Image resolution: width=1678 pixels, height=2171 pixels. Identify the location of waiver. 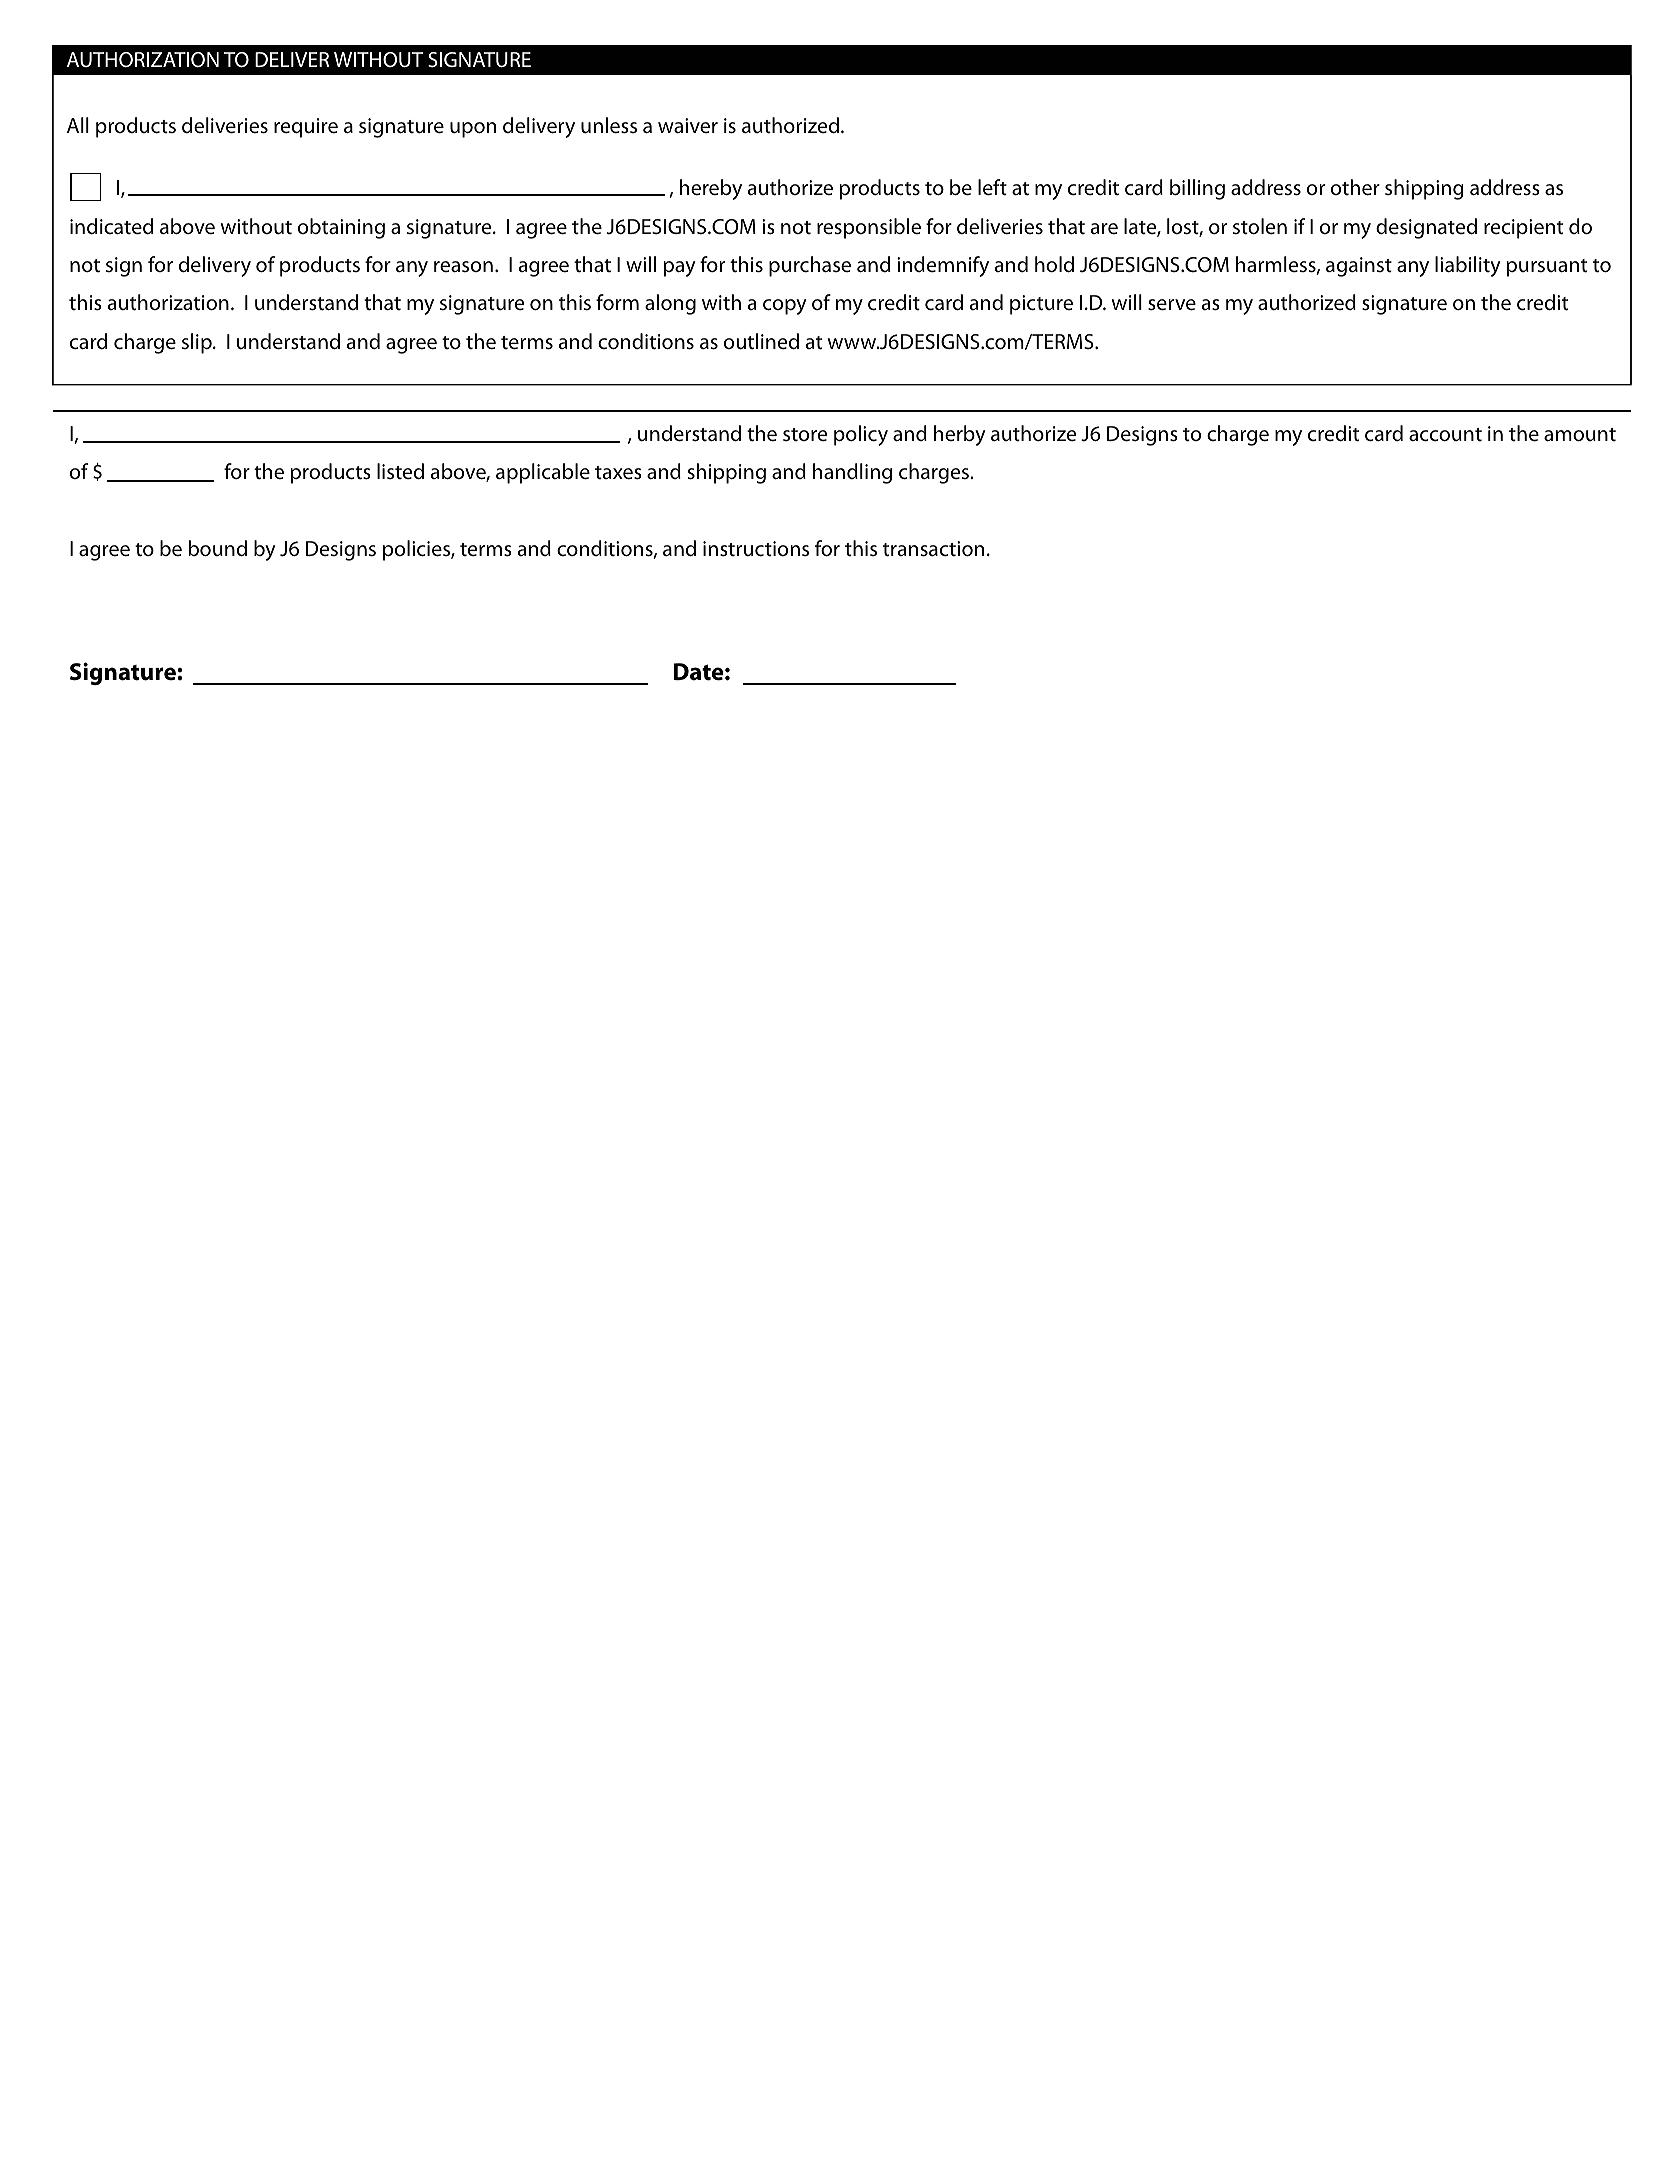
(688, 125).
